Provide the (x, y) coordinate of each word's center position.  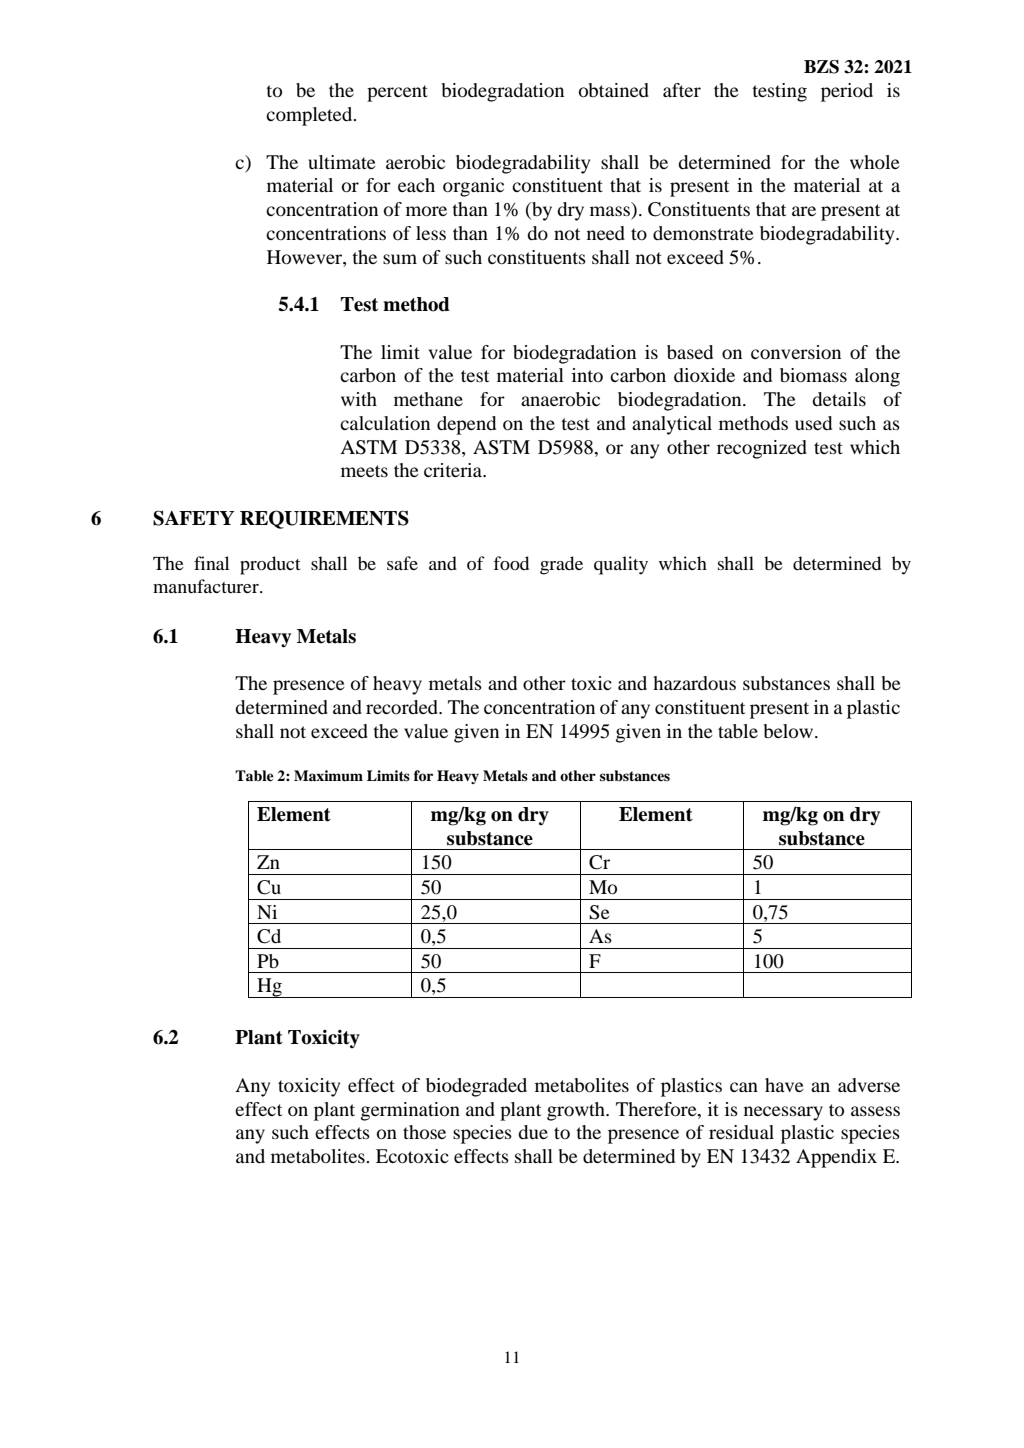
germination (410, 1111)
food (511, 563)
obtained (614, 90)
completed (310, 116)
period (847, 92)
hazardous (694, 683)
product (270, 565)
